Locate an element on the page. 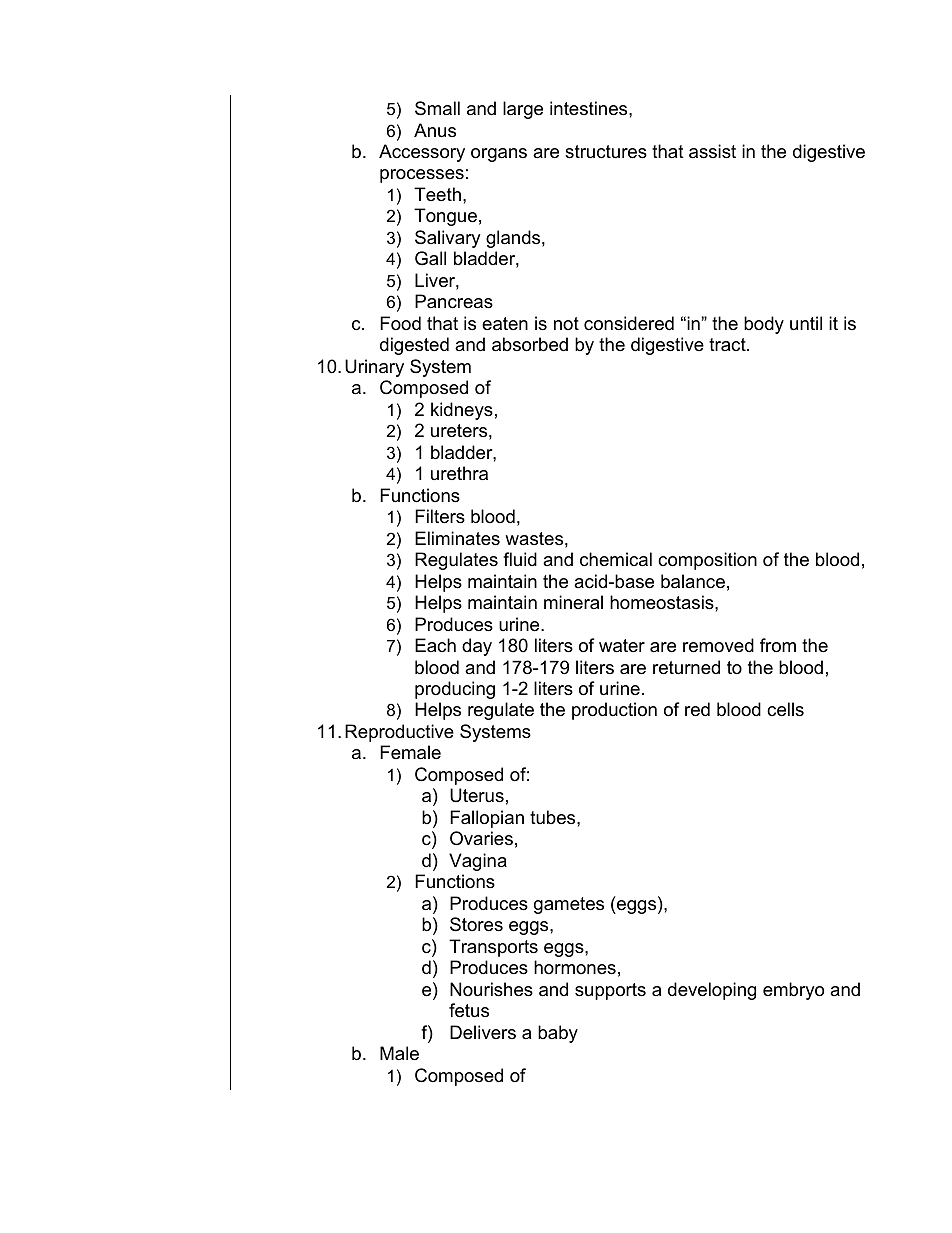  Anus is located at coordinates (435, 130).
